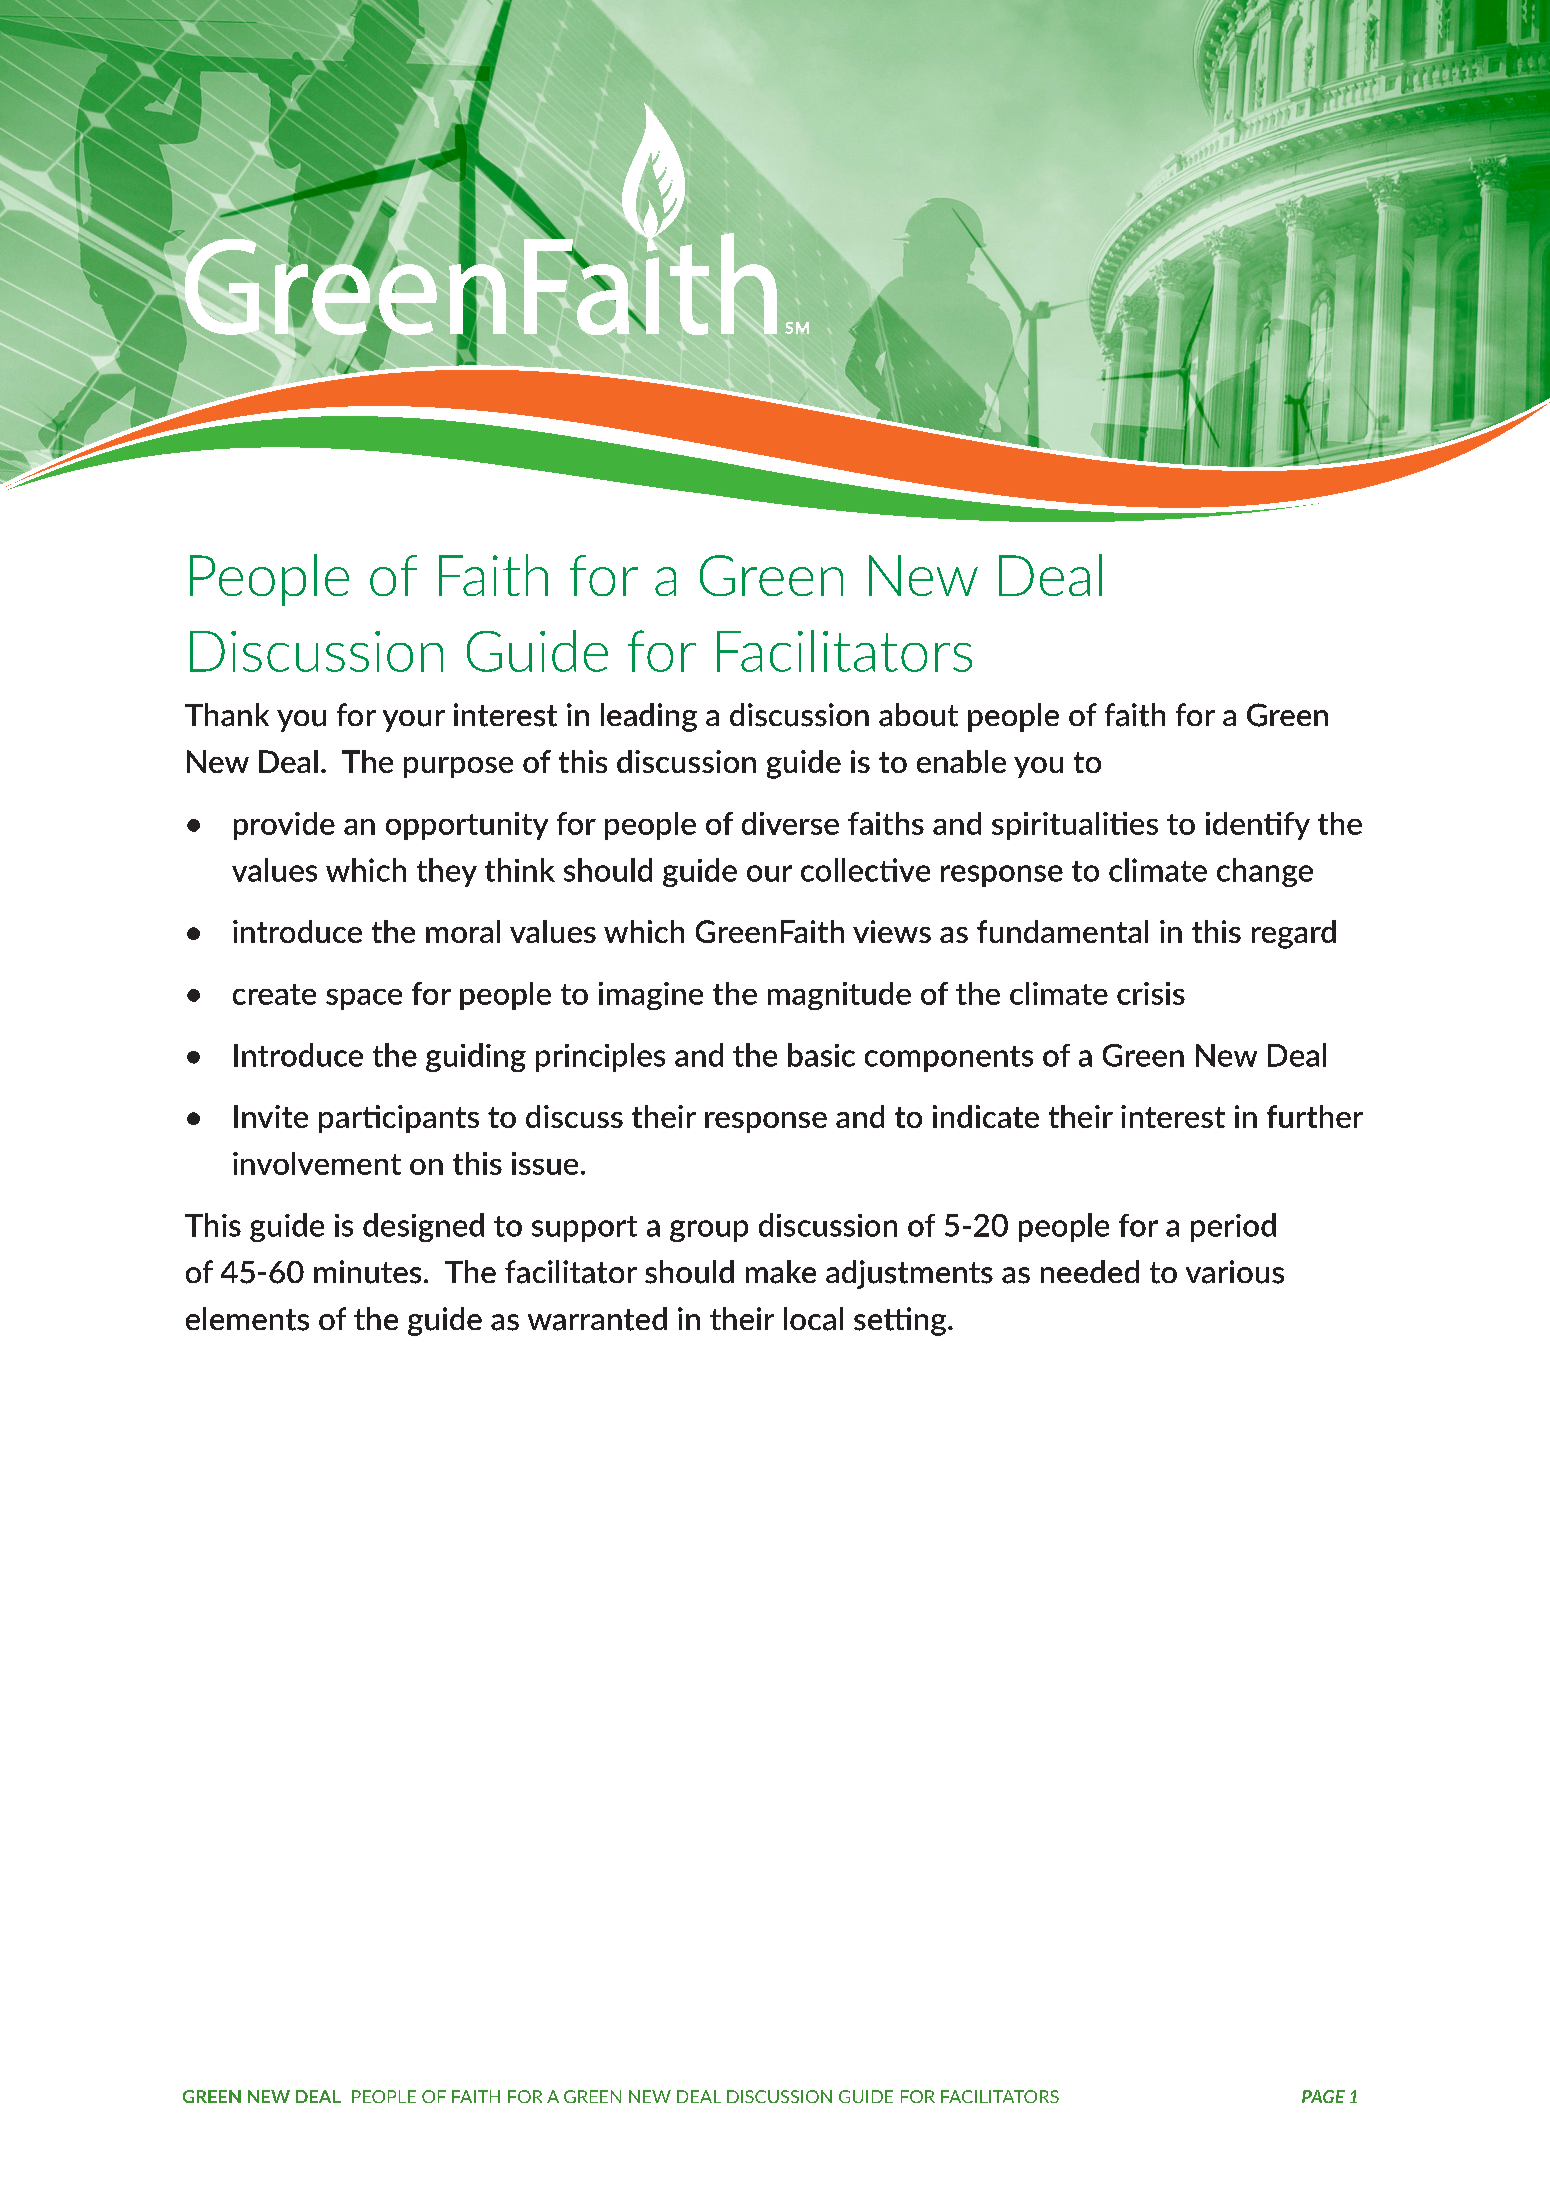 This screenshot has height=2192, width=1550. Describe the element at coordinates (367, 1272) in the screenshot. I see `minutes` at that location.
